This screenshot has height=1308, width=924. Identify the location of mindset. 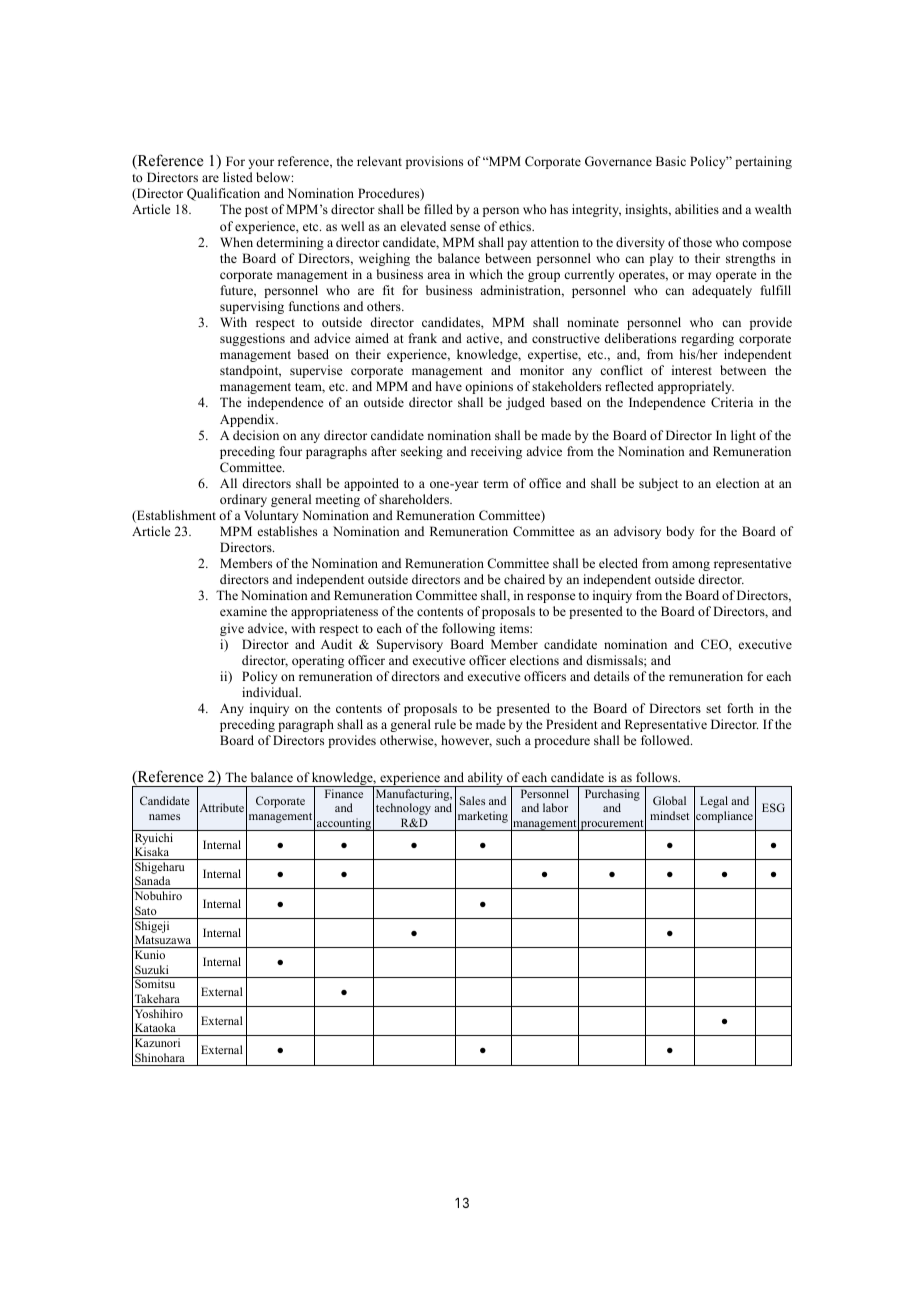
(669, 815).
